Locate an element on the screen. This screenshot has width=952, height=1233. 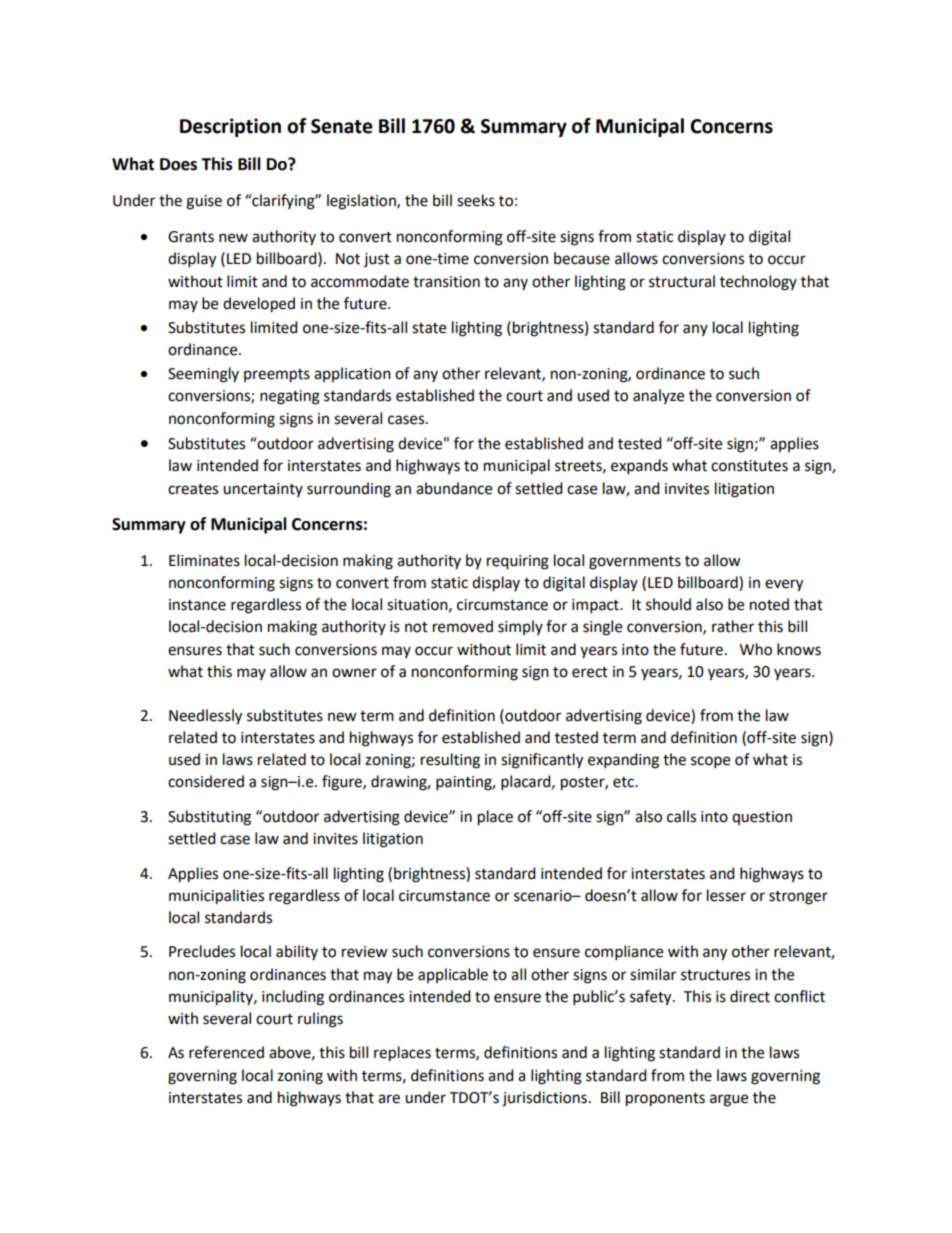
rather is located at coordinates (733, 626).
